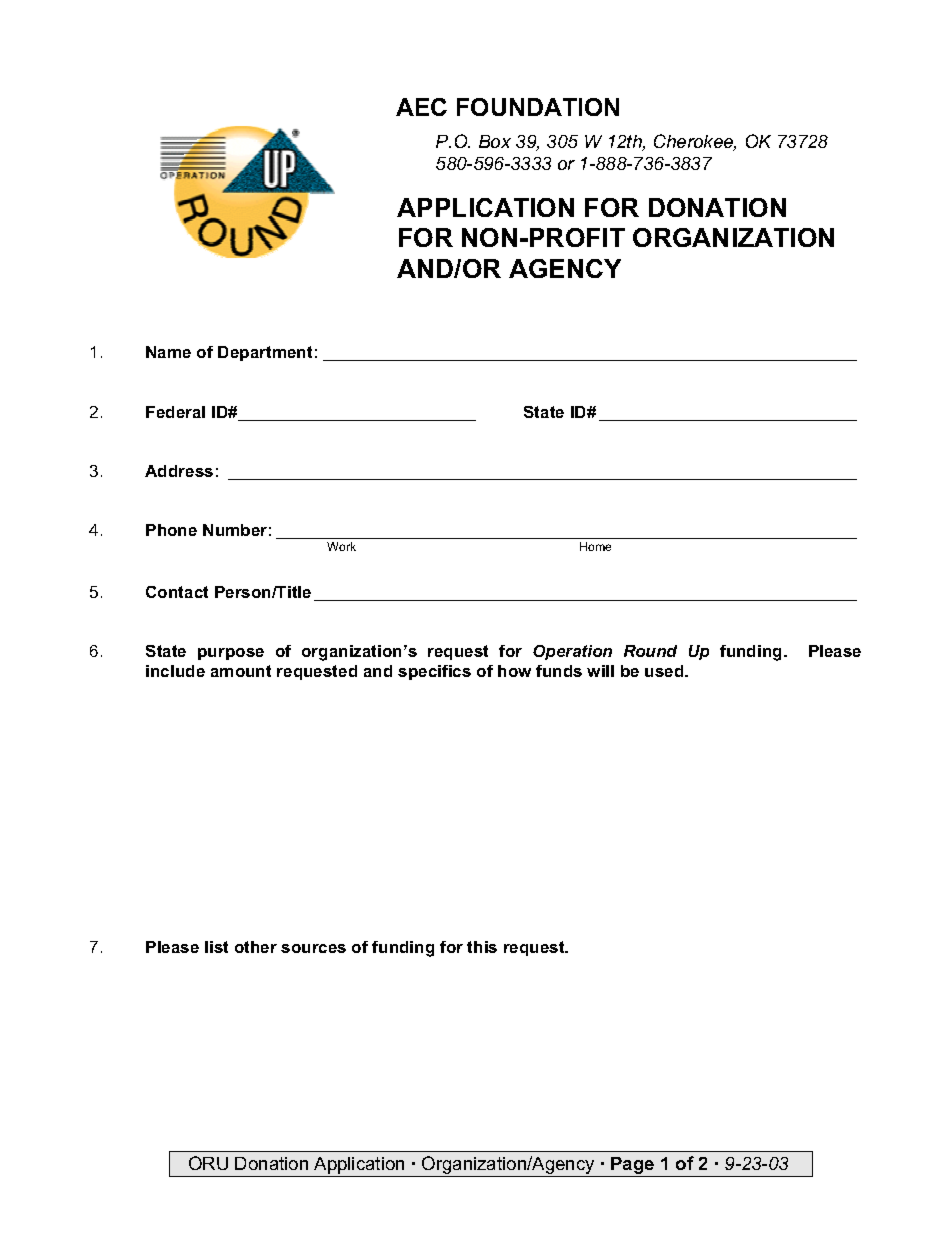 The height and width of the page is (1233, 952). Describe the element at coordinates (421, 107) in the page. I see `AEC` at that location.
